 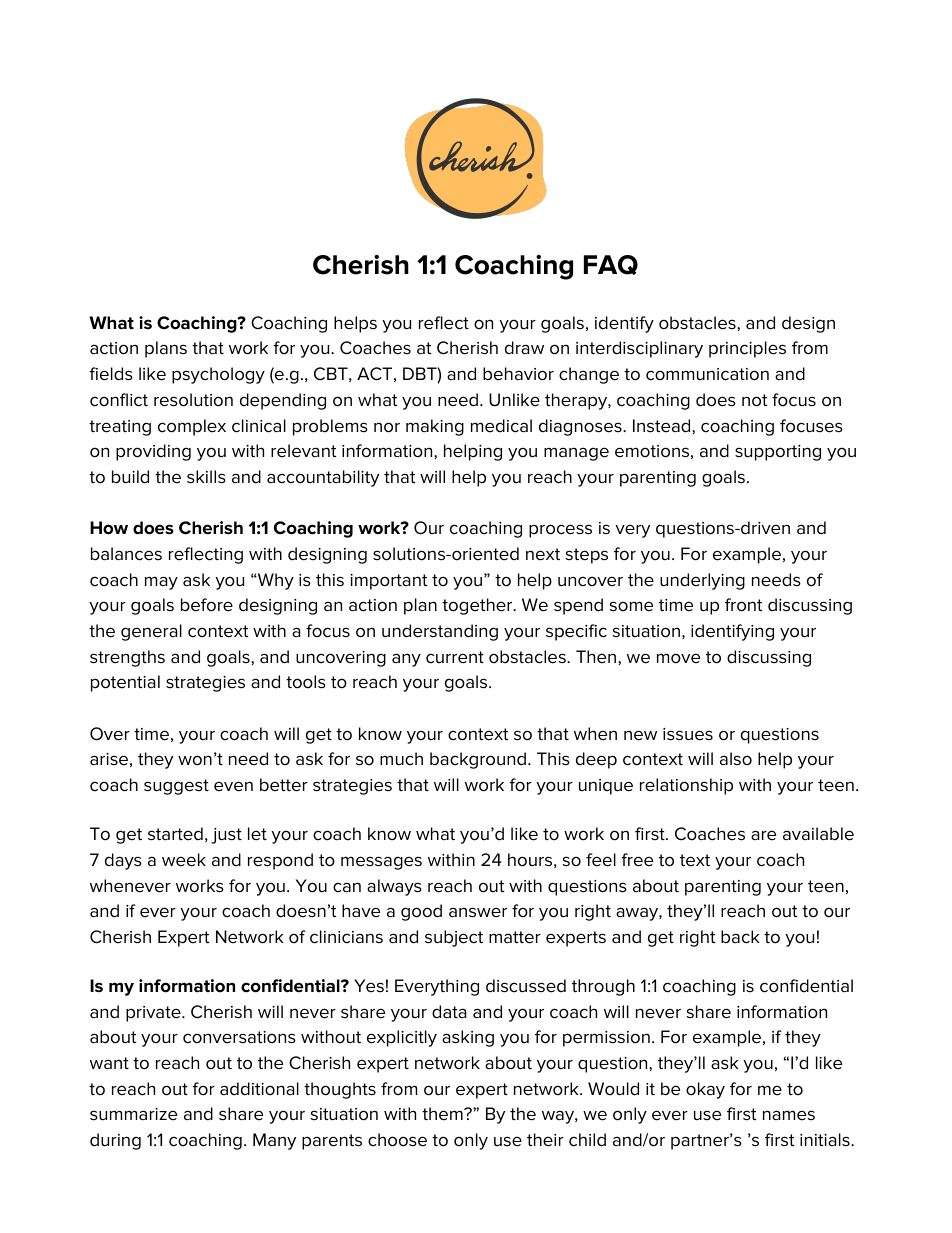 I want to click on them, so click(x=443, y=1114).
